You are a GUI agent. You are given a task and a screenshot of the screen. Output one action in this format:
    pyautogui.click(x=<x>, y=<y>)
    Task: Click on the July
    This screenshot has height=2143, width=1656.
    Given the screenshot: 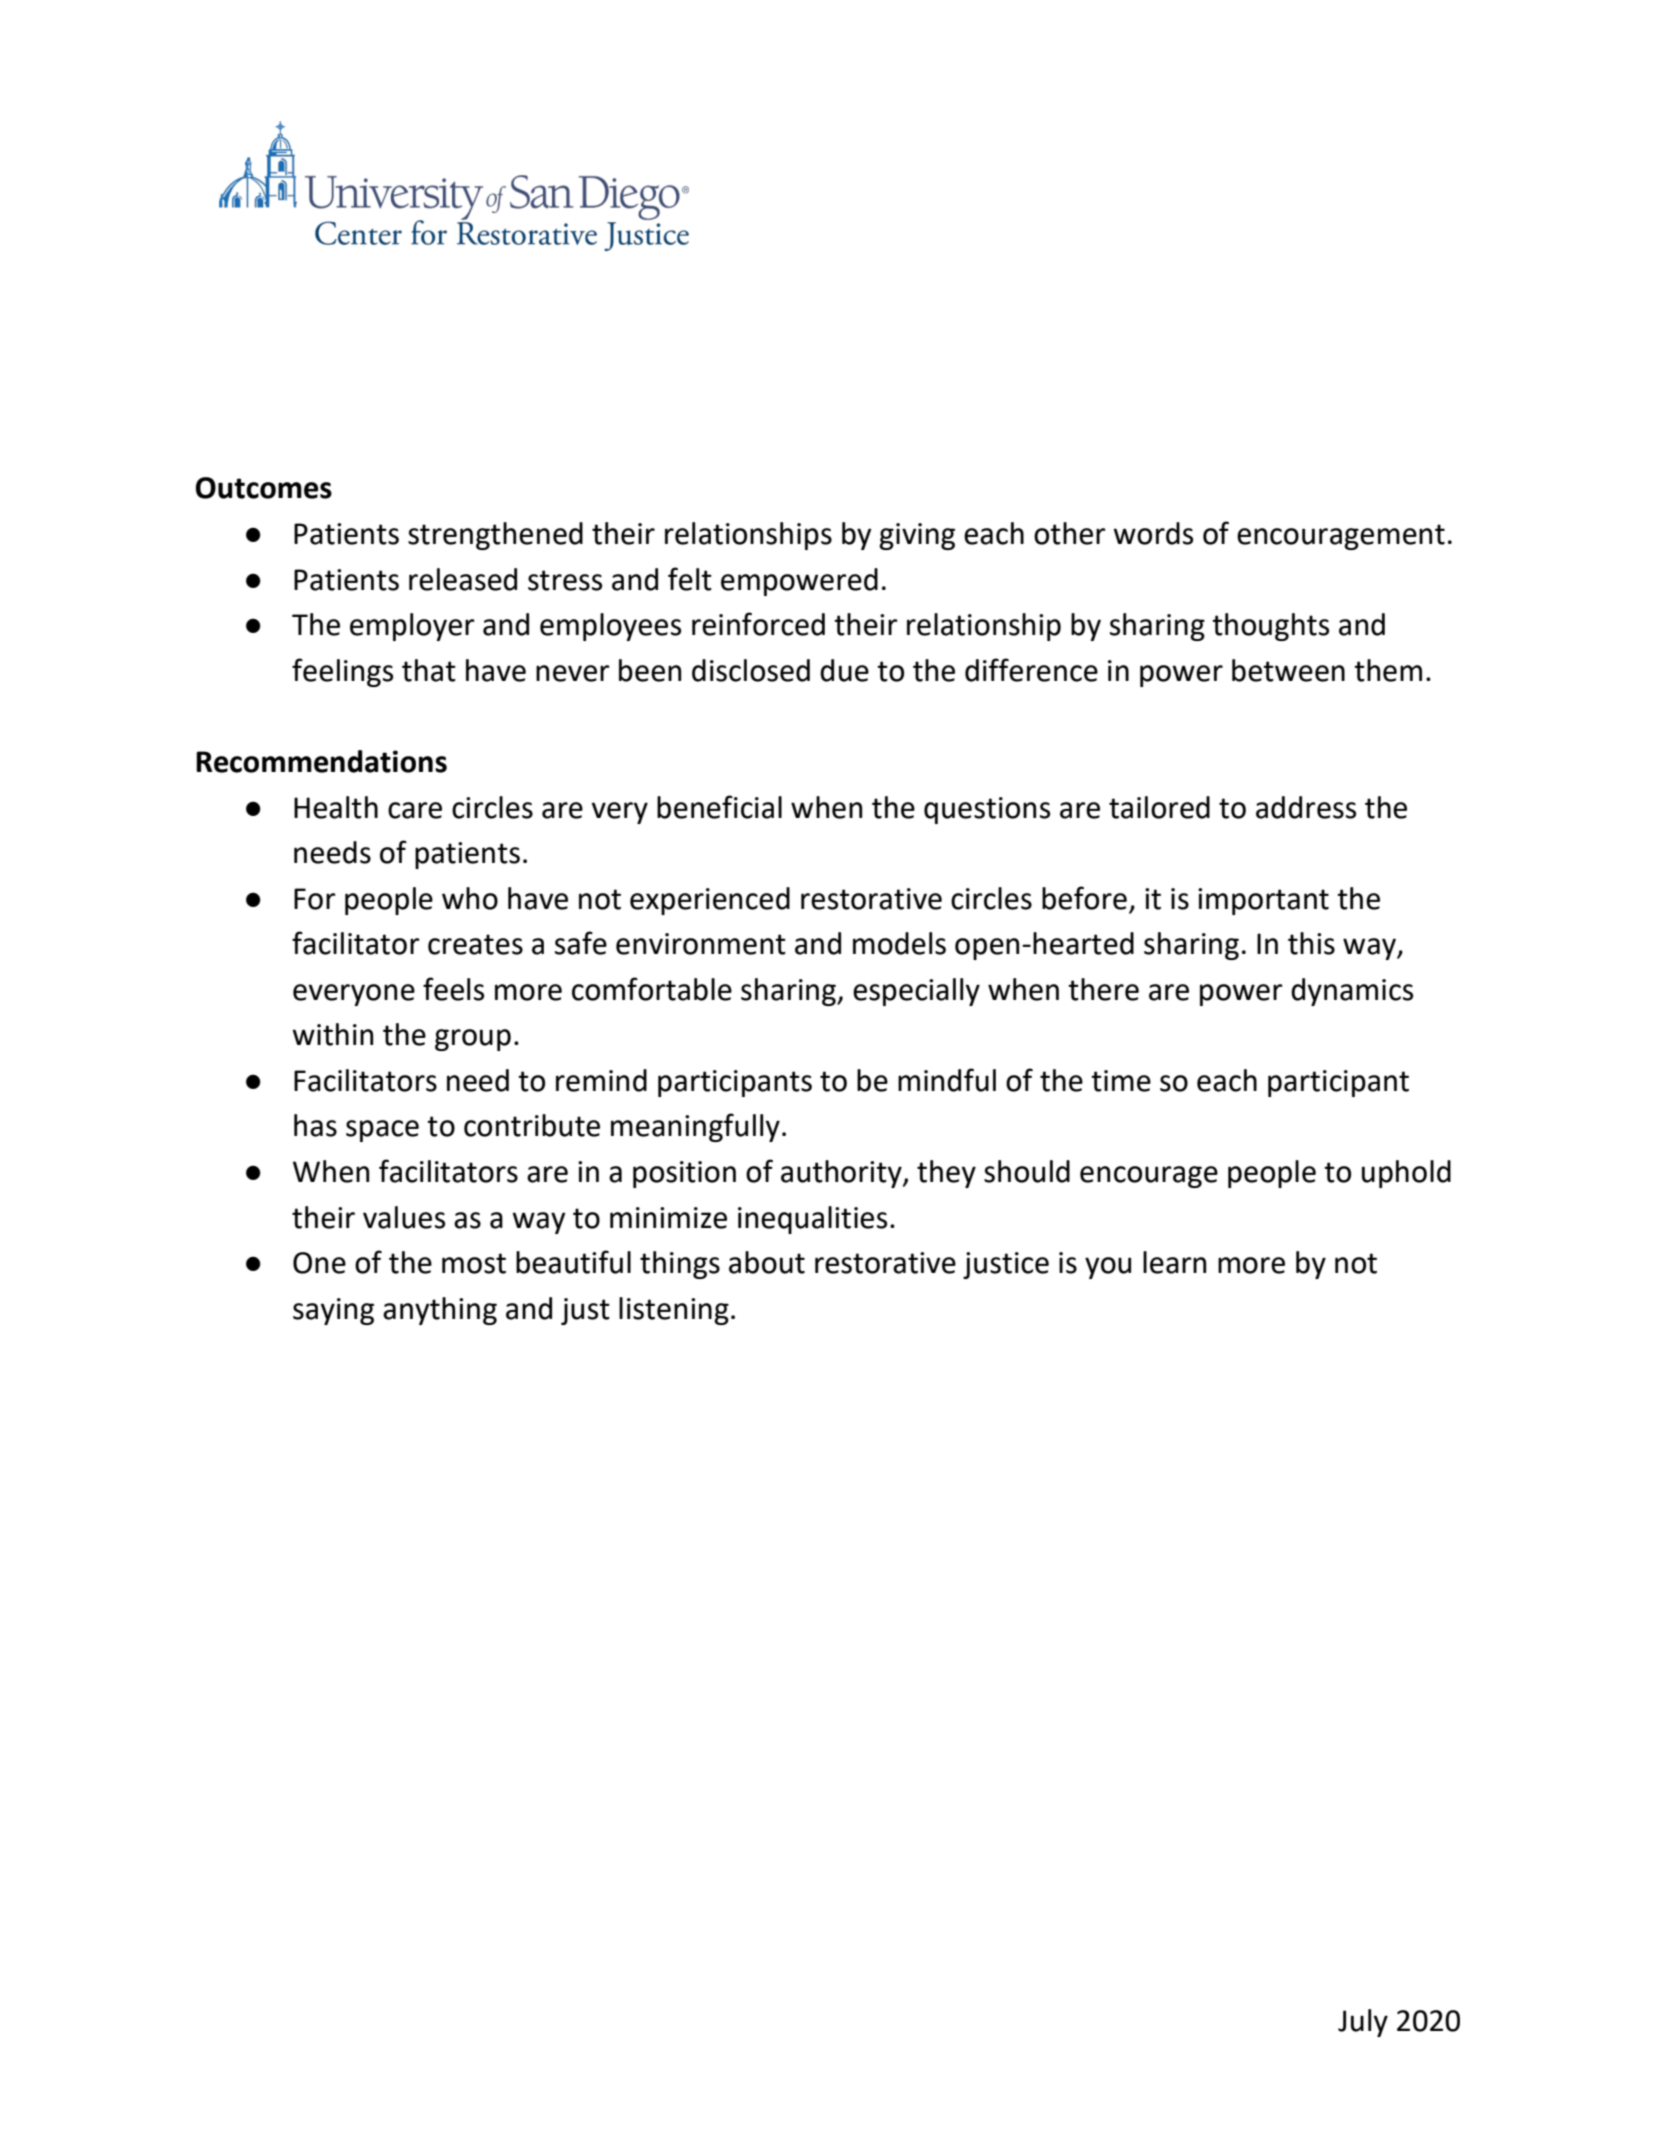 What is the action you would take?
    pyautogui.click(x=1363, y=2023)
